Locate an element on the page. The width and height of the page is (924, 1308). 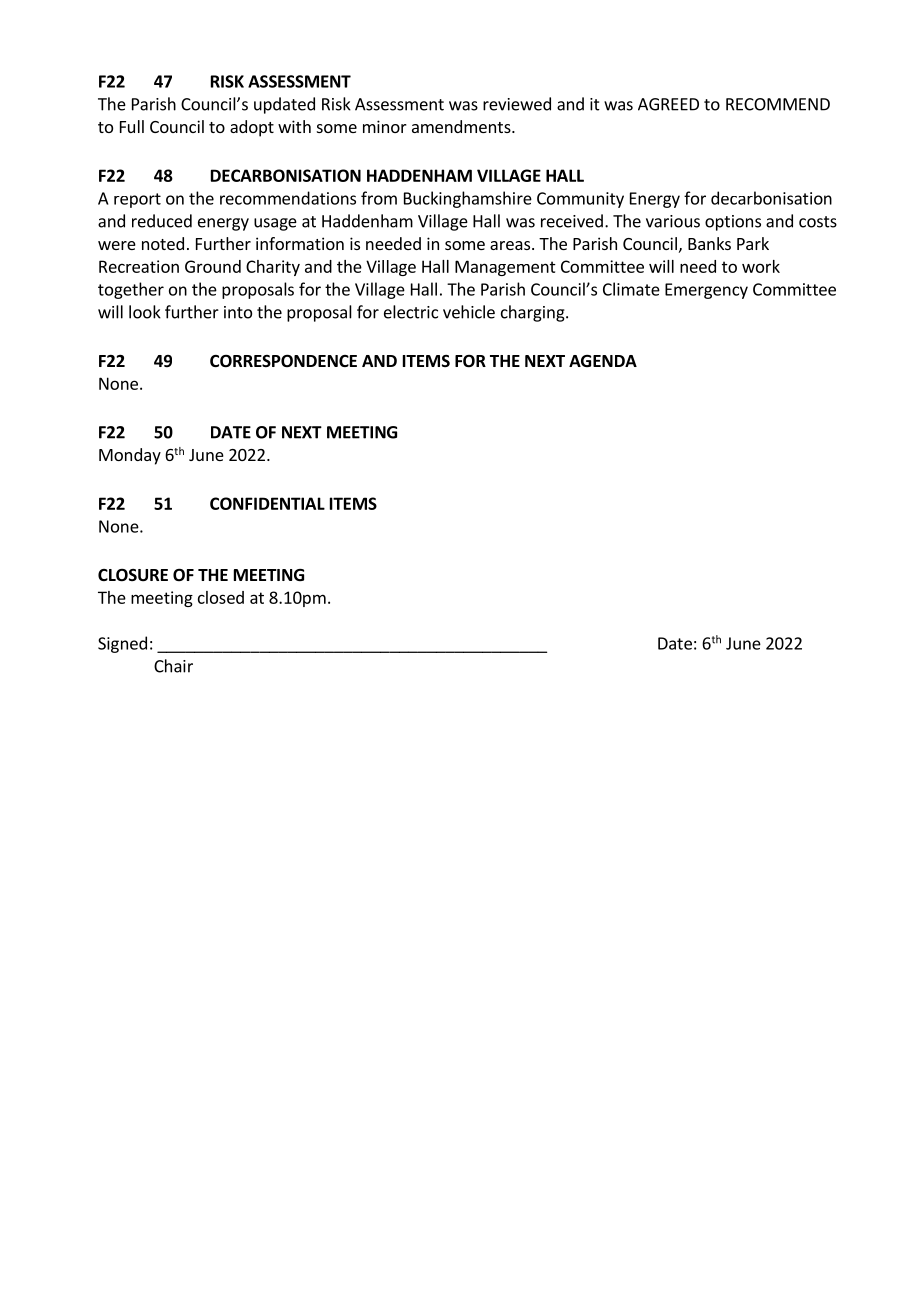
CONFIDENTIAL is located at coordinates (267, 503).
